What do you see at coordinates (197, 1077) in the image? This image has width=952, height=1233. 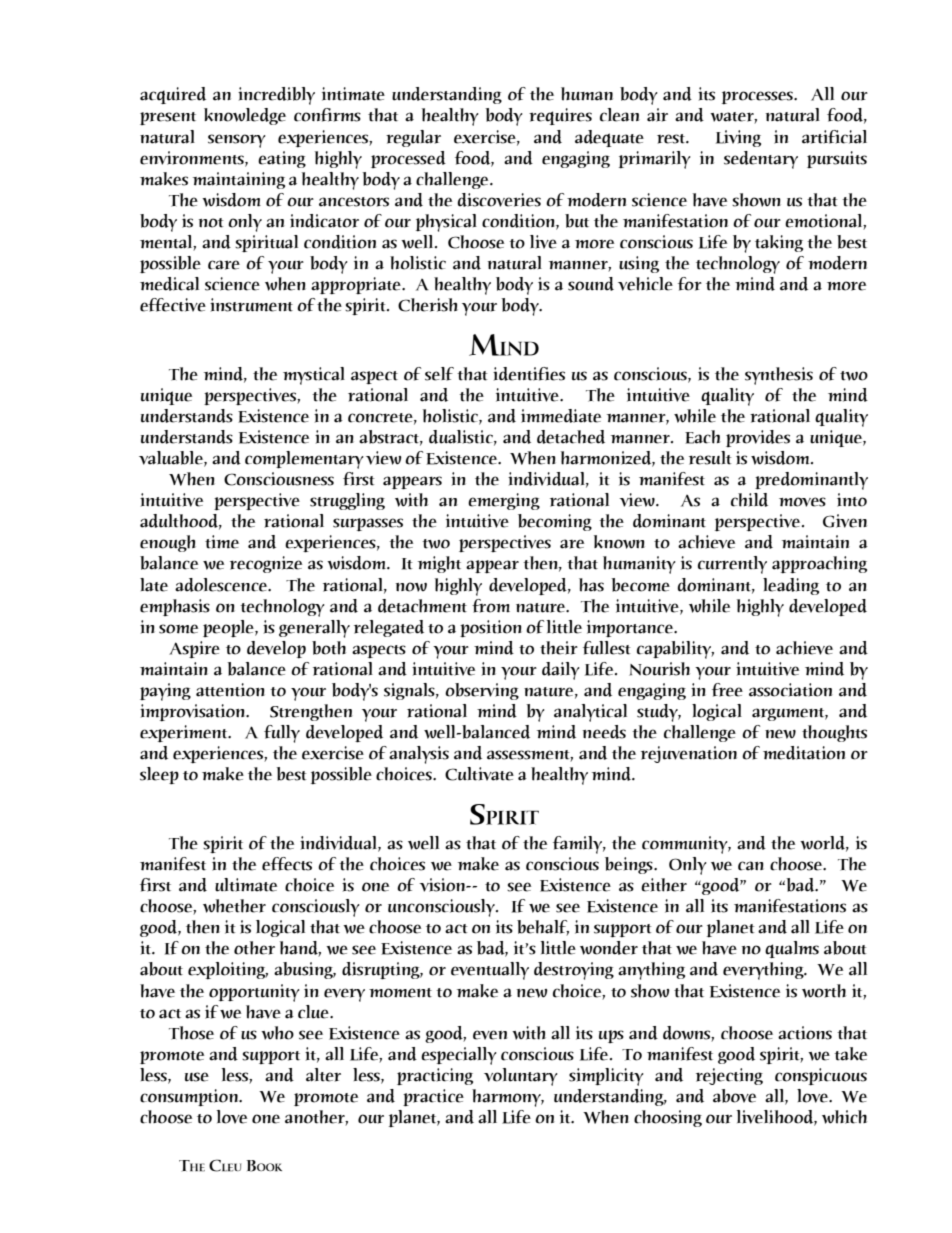 I see `use` at bounding box center [197, 1077].
